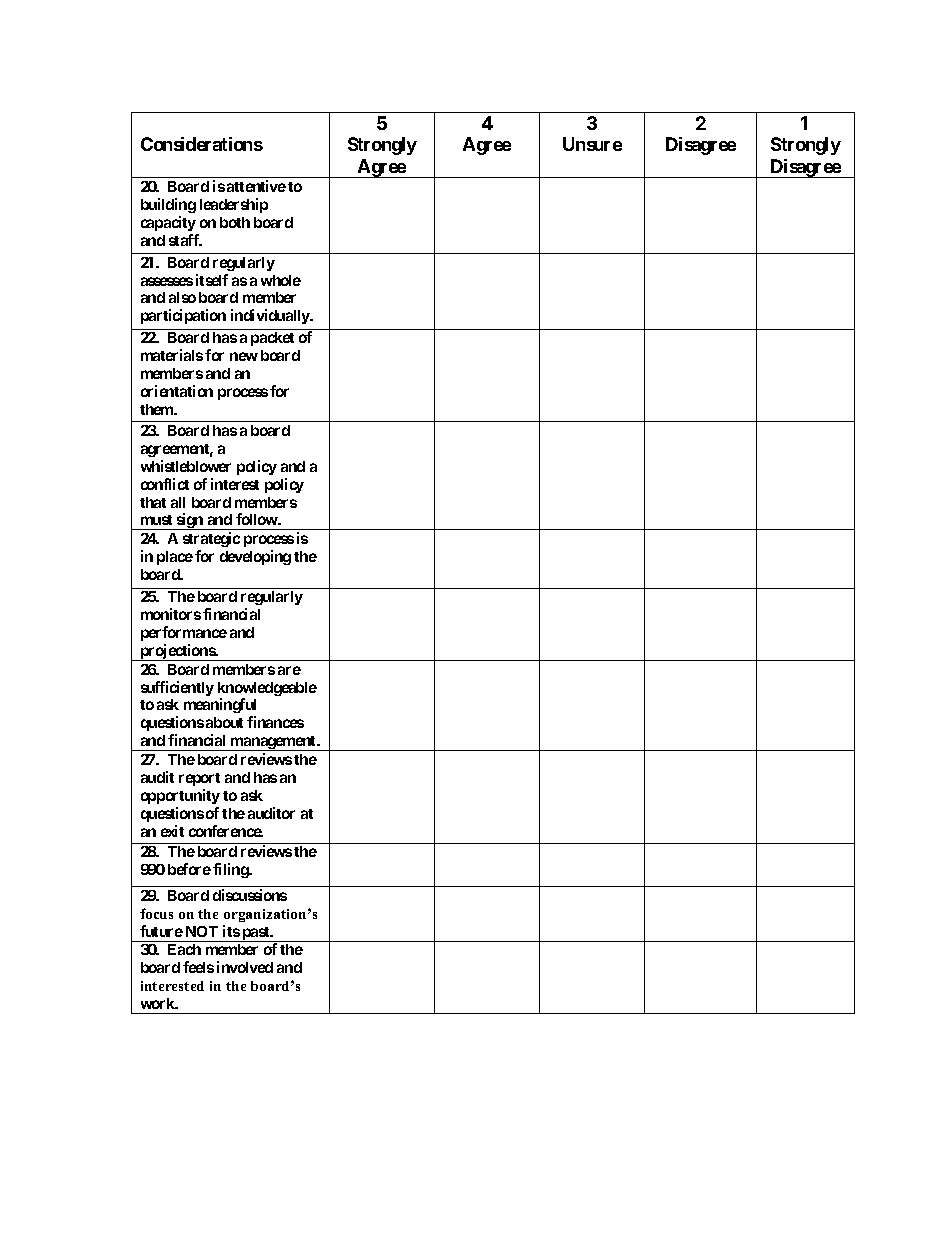 The width and height of the document is (952, 1233). I want to click on orientation, so click(177, 391).
